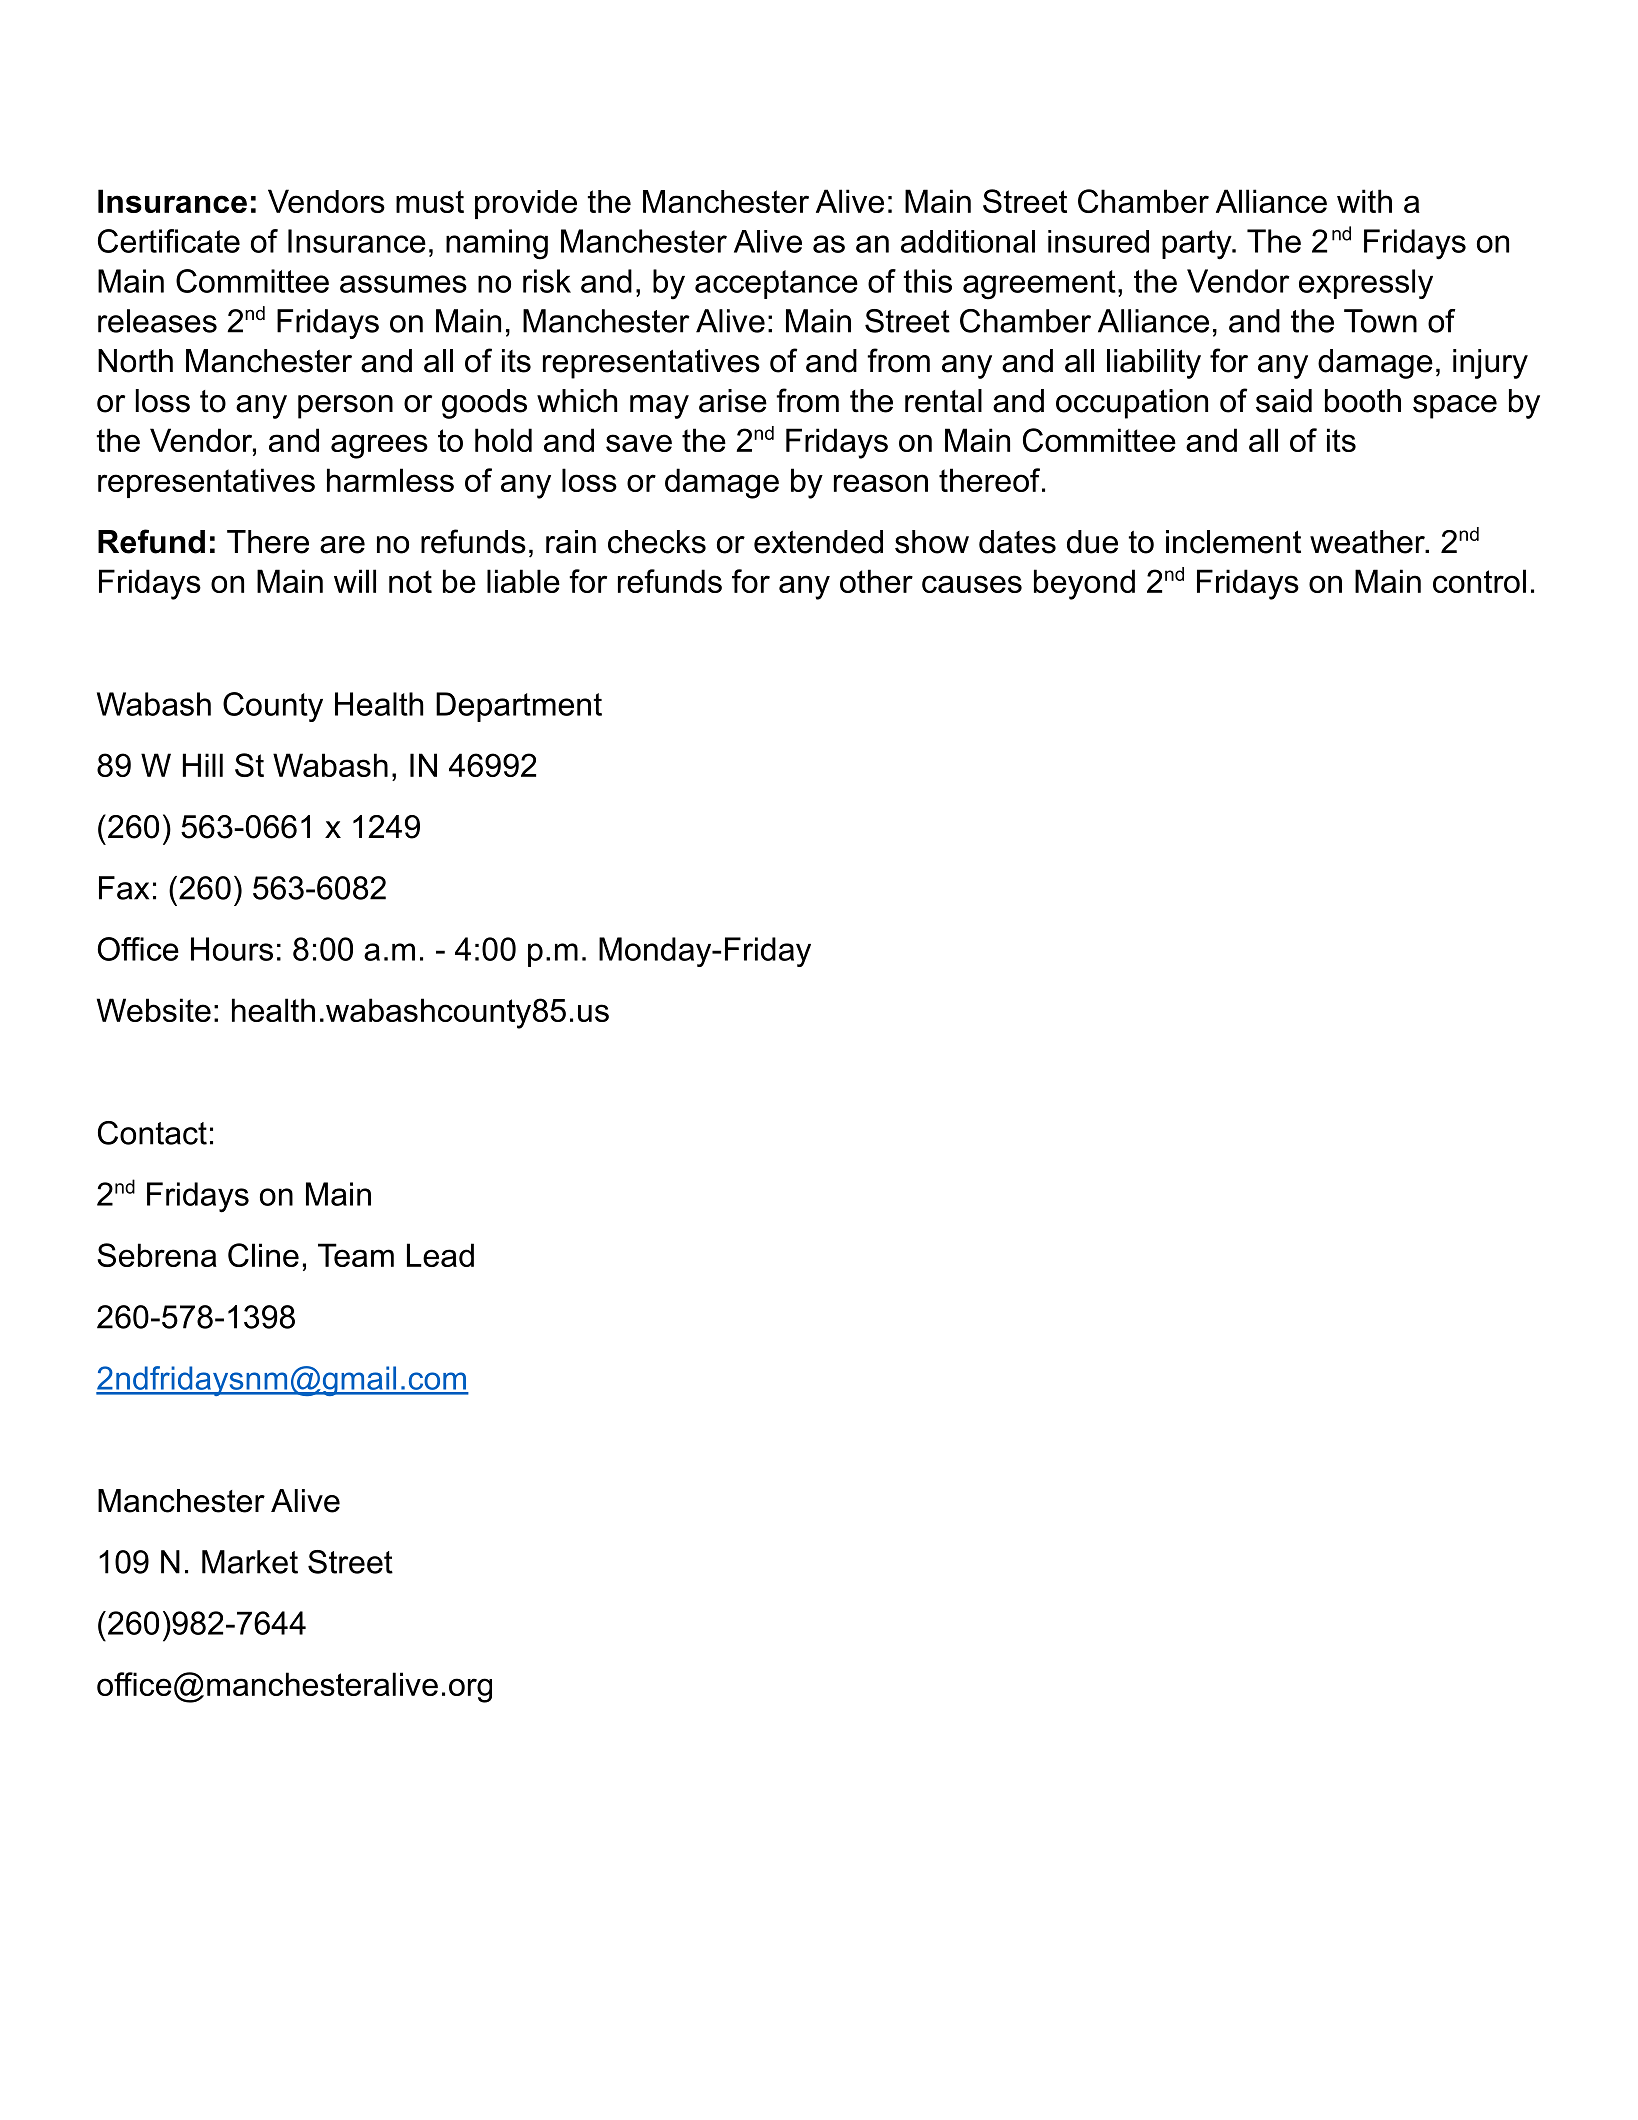 The height and width of the page is (2120, 1638). What do you see at coordinates (263, 1255) in the page?
I see `Cline` at bounding box center [263, 1255].
